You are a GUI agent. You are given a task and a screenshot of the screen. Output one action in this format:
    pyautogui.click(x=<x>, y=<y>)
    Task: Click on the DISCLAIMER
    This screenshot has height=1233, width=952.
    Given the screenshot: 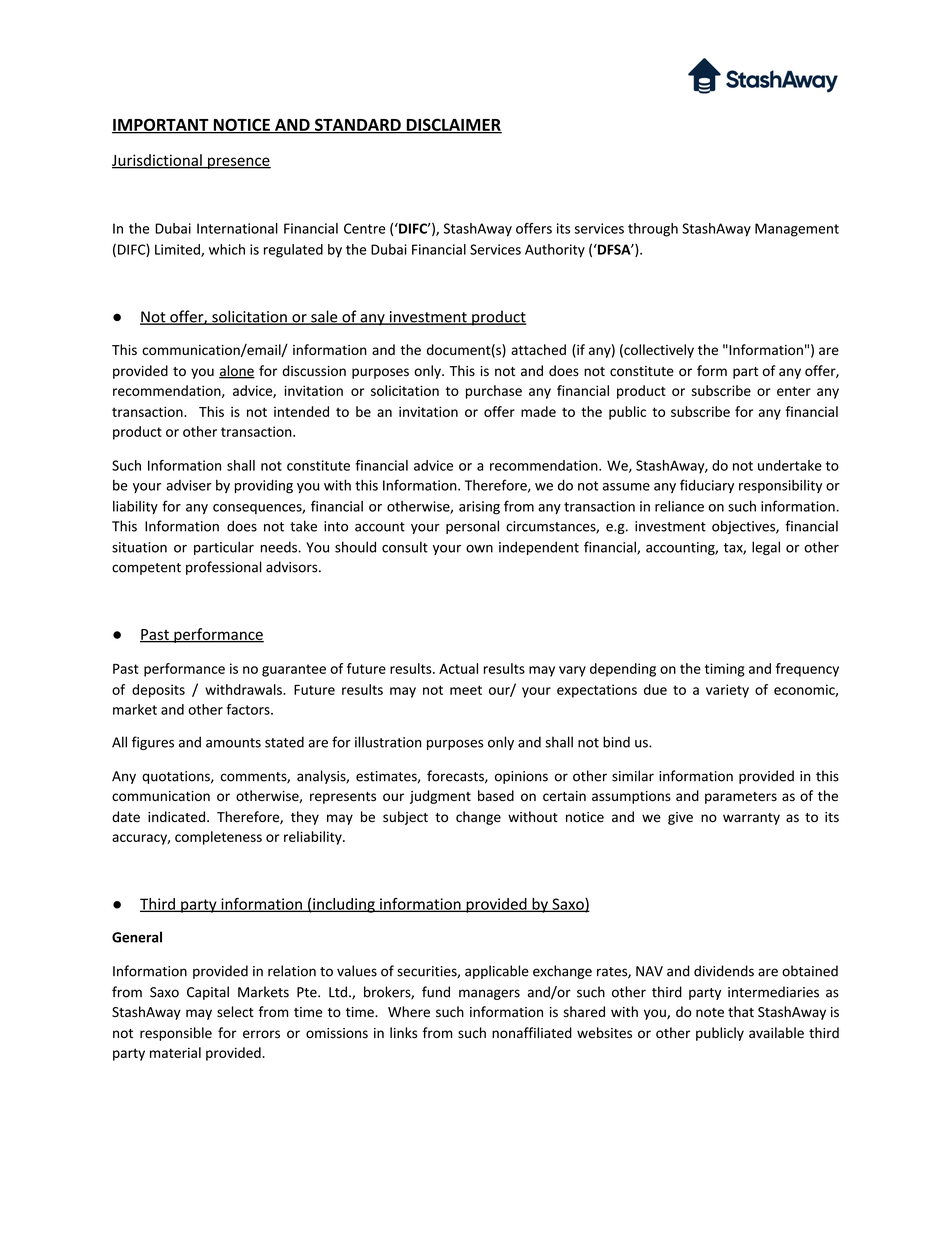 What is the action you would take?
    pyautogui.click(x=453, y=125)
